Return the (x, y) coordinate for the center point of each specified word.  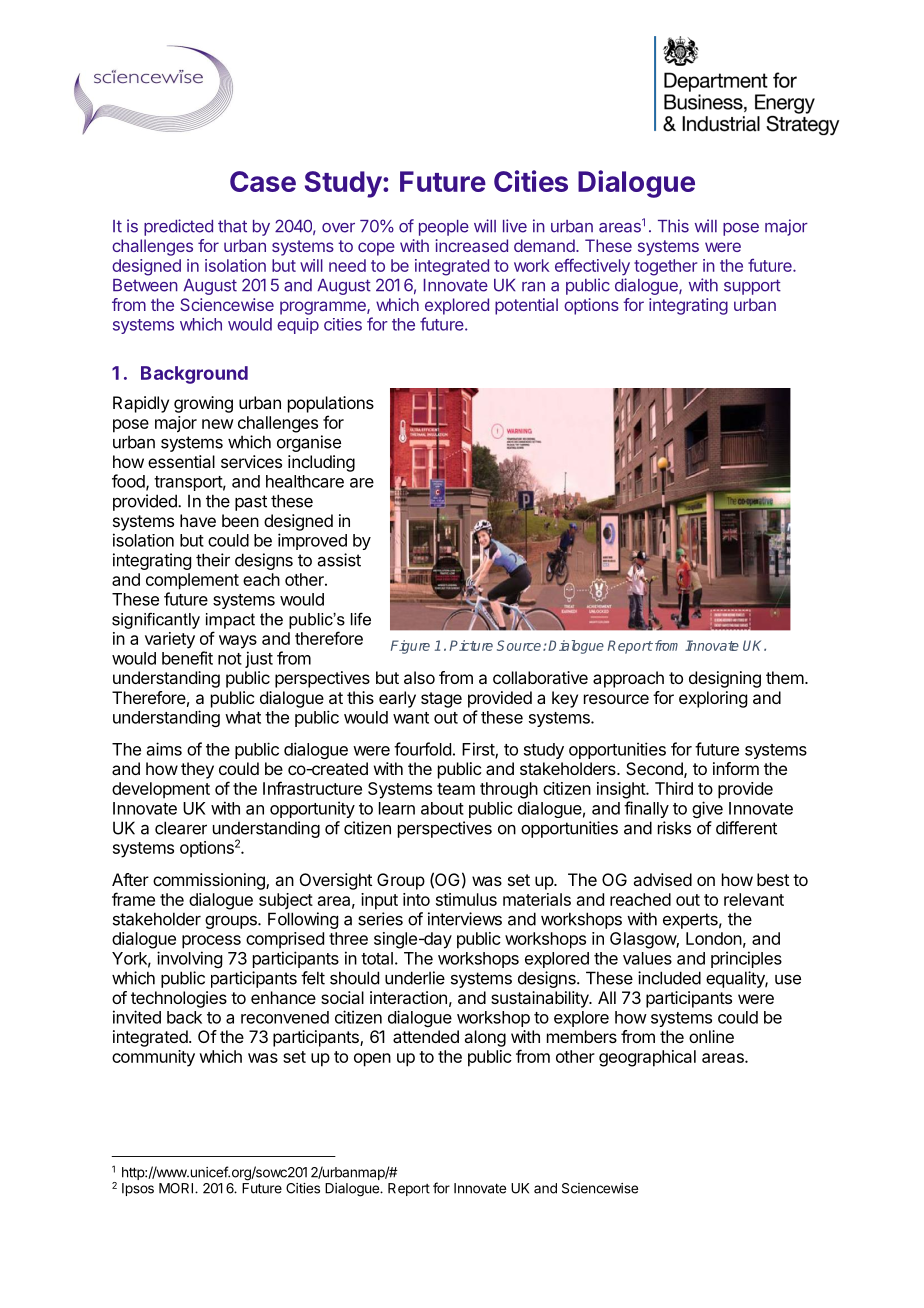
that (232, 226)
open (372, 1060)
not (230, 659)
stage (441, 700)
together (665, 267)
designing (725, 679)
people (444, 228)
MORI (177, 1188)
